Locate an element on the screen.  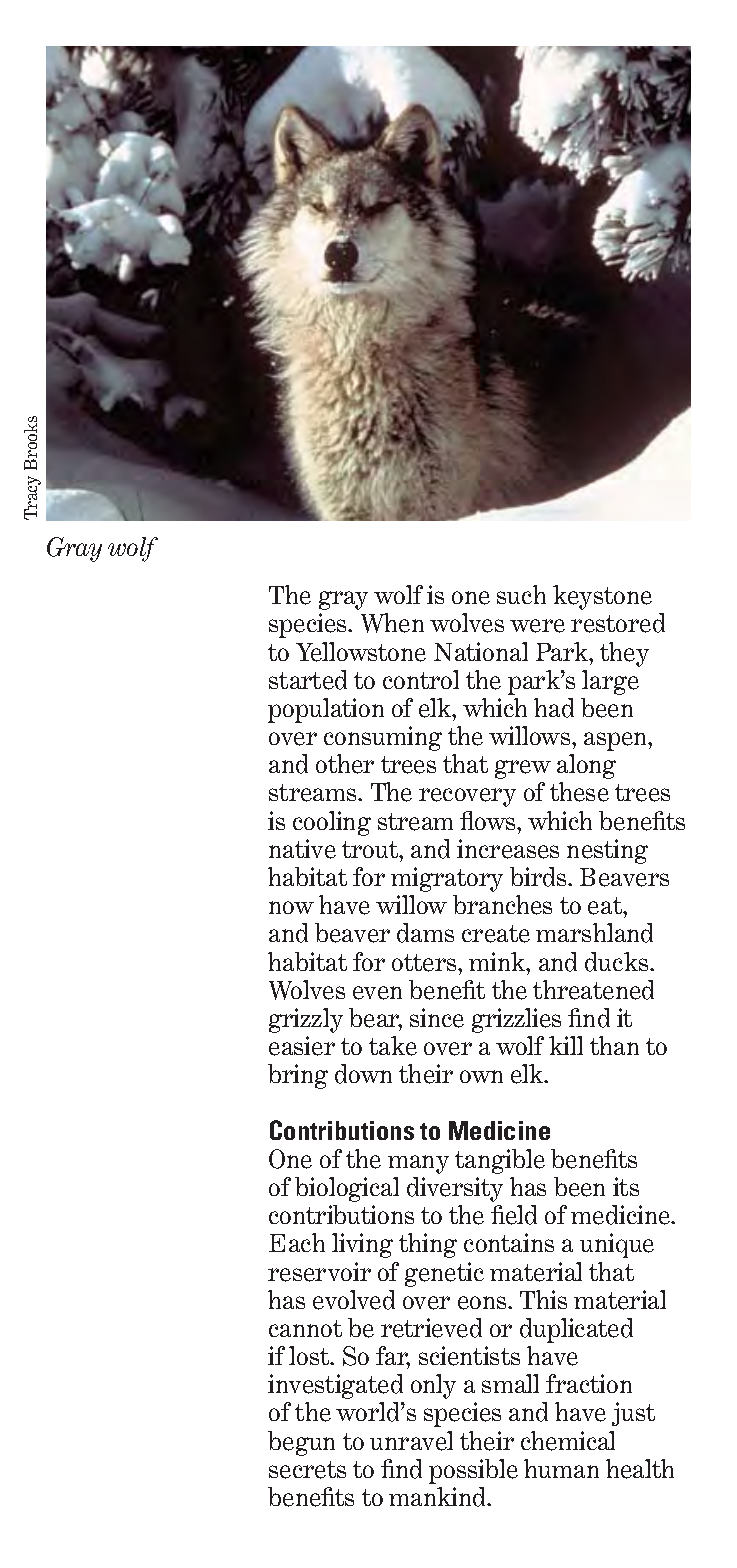
Yellowstone is located at coordinates (361, 652).
